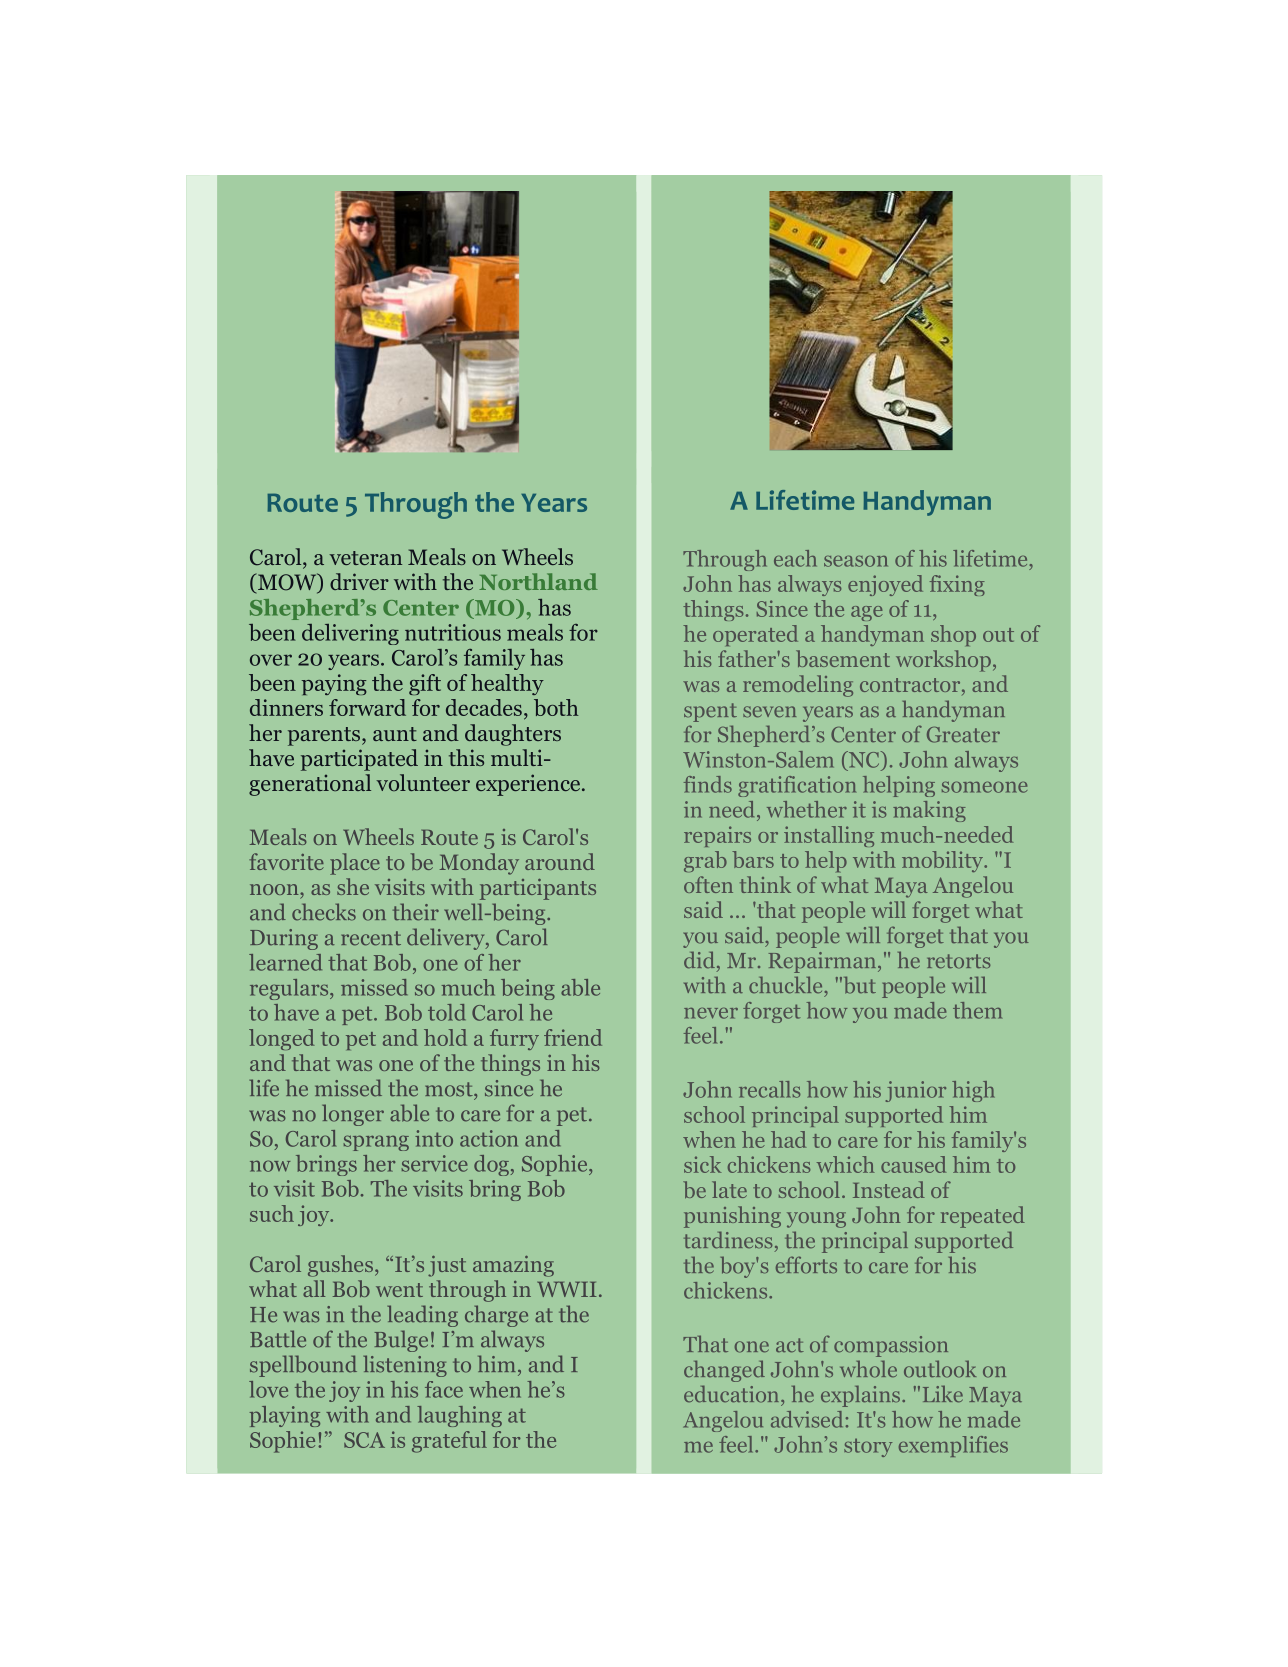  What do you see at coordinates (708, 784) in the image?
I see `finds` at bounding box center [708, 784].
